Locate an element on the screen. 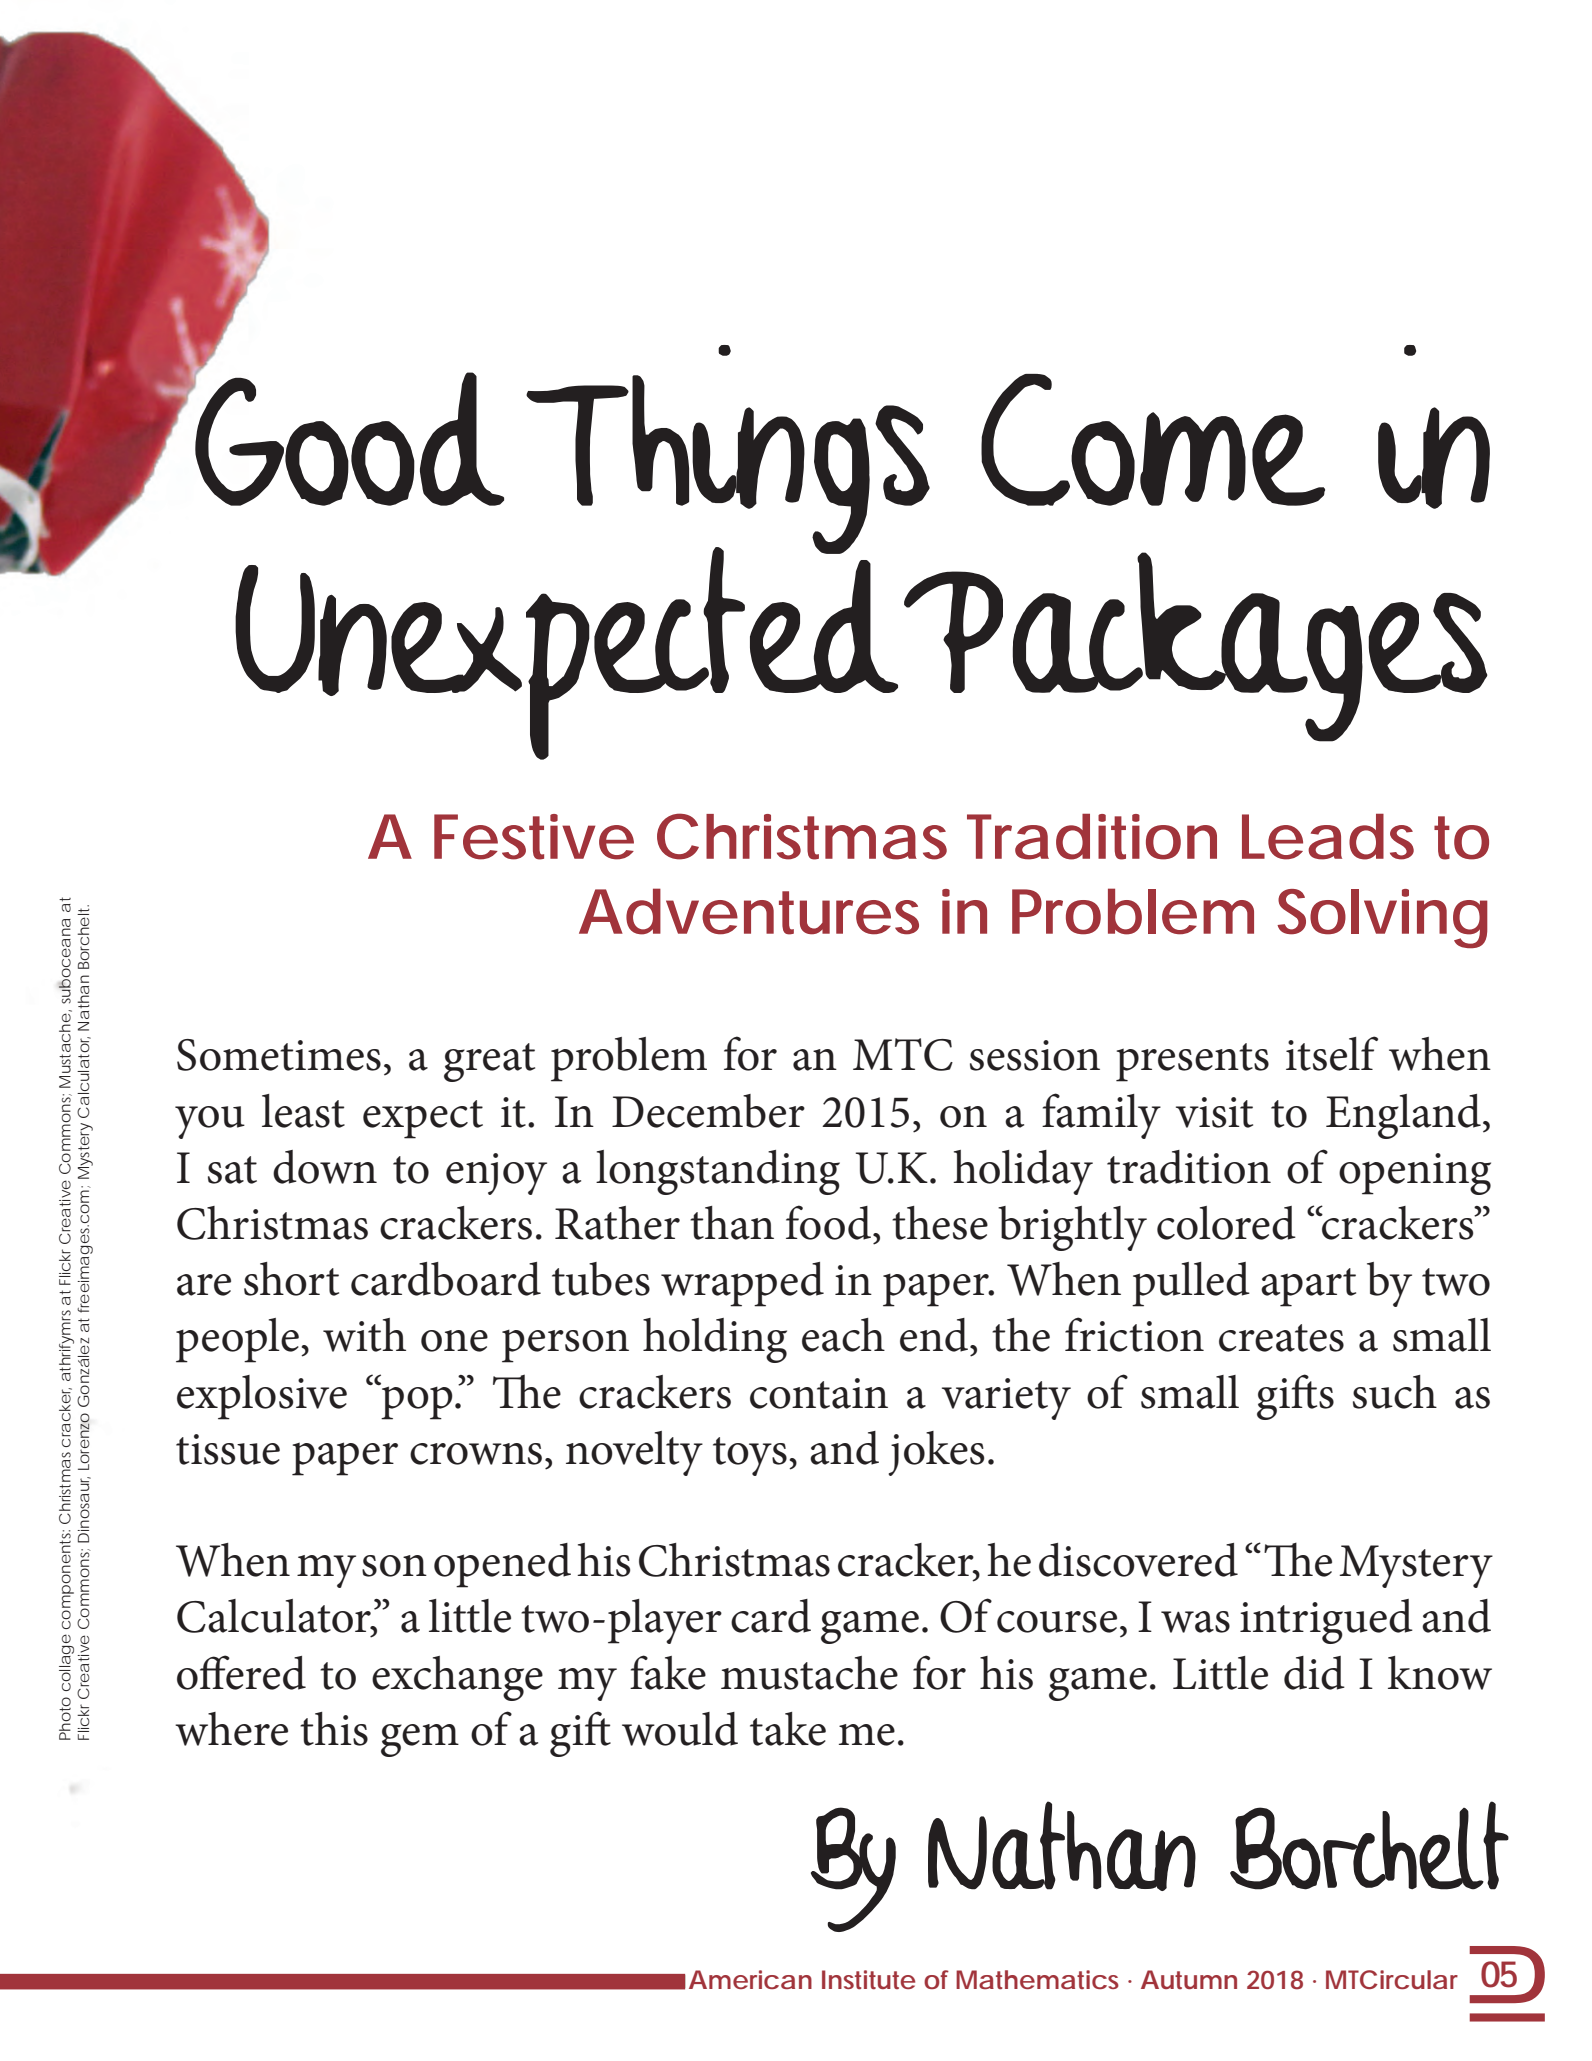 This screenshot has width=1592, height=2061. Things is located at coordinates (728, 450).
